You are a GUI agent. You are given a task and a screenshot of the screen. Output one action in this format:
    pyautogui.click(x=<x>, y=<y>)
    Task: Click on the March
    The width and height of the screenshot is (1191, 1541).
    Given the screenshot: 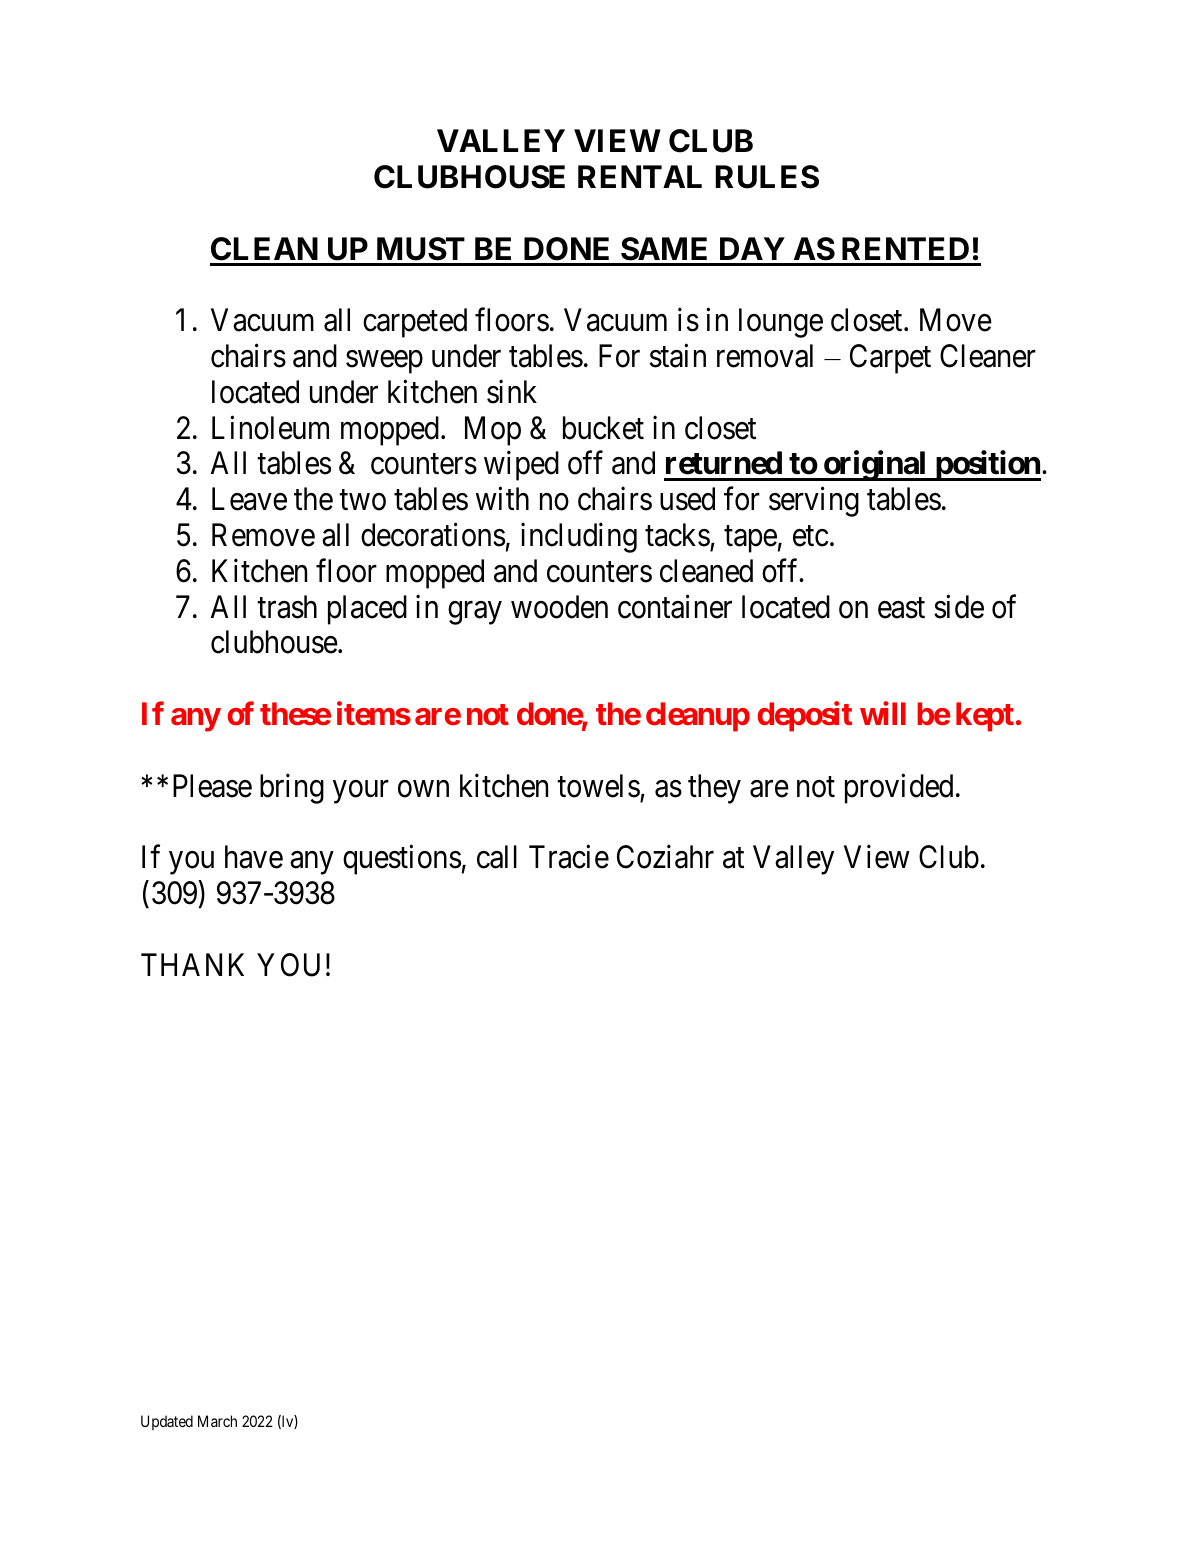 What is the action you would take?
    pyautogui.click(x=217, y=1421)
